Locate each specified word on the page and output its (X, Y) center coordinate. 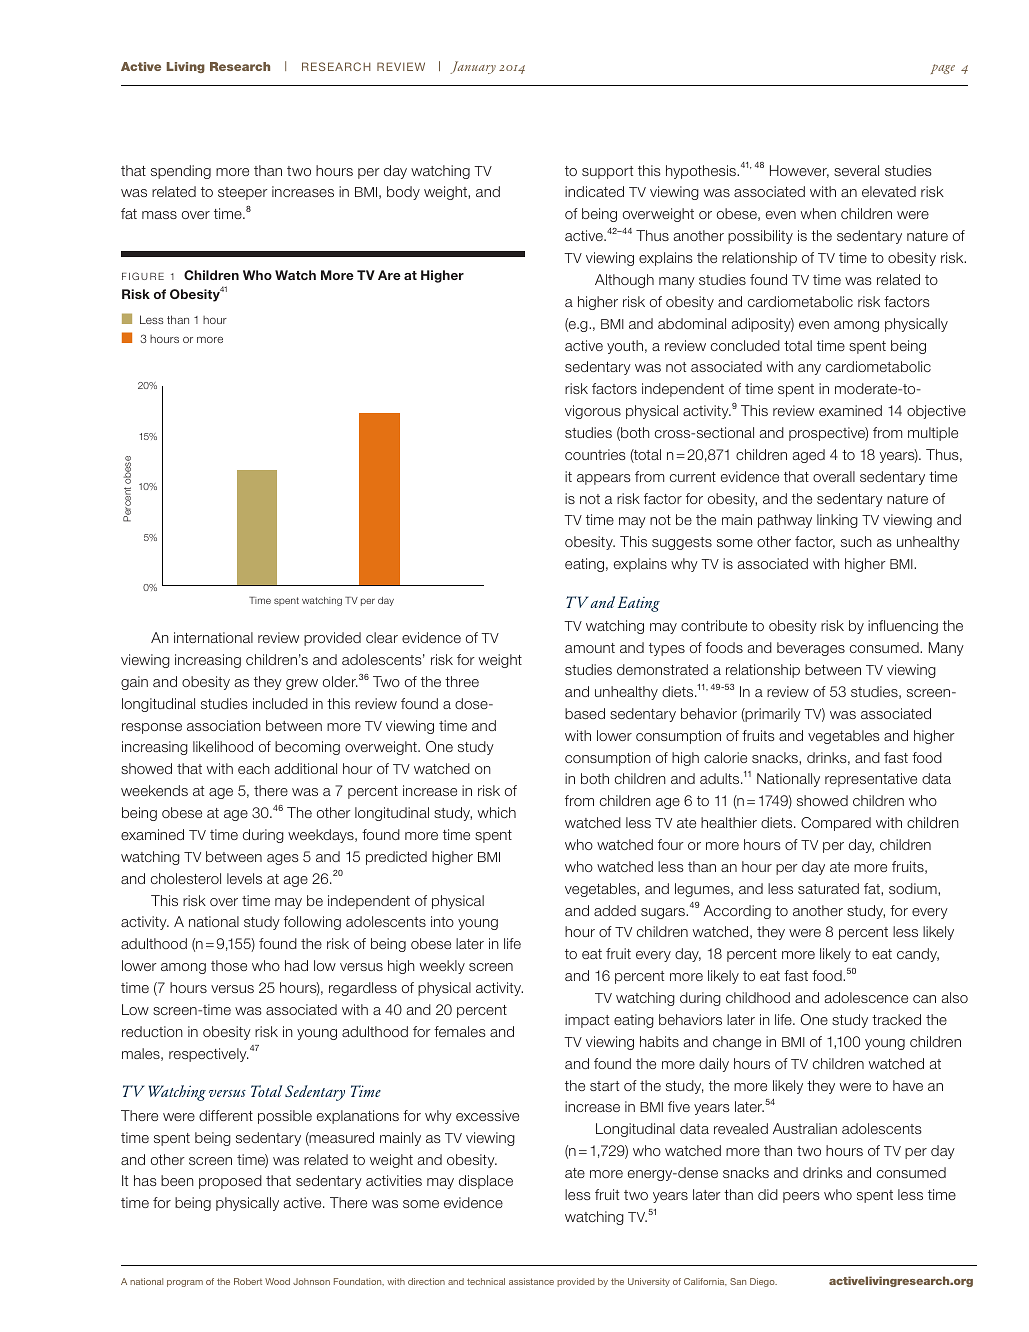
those (229, 965)
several (856, 170)
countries (595, 454)
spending (181, 172)
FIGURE (143, 276)
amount (590, 648)
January (473, 67)
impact (587, 1021)
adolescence (866, 997)
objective (936, 412)
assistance (531, 1281)
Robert (248, 1281)
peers (801, 1197)
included (280, 703)
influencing (903, 627)
